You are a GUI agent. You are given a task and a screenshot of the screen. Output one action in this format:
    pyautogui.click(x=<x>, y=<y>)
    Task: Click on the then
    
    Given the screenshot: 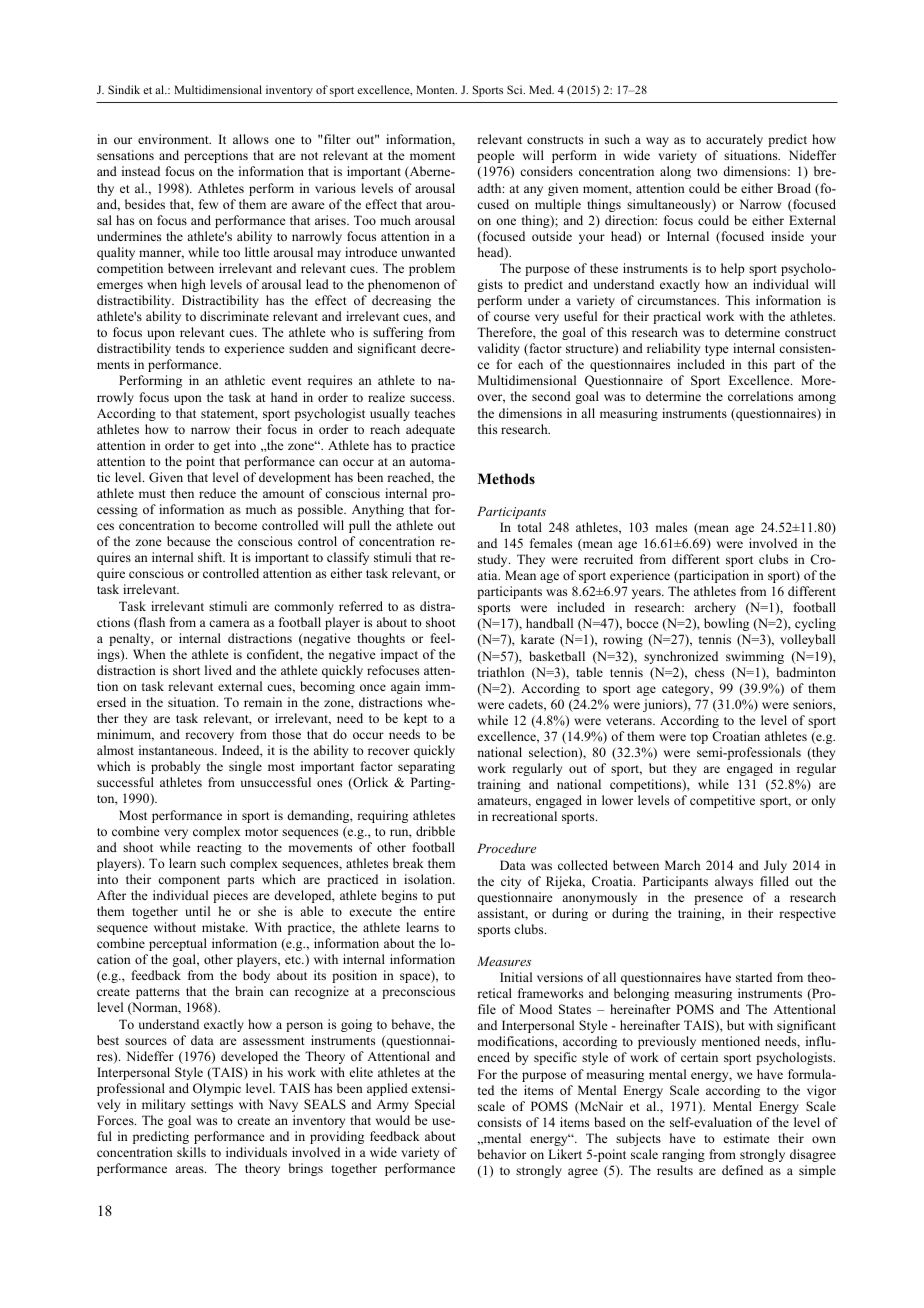 What is the action you would take?
    pyautogui.click(x=182, y=493)
